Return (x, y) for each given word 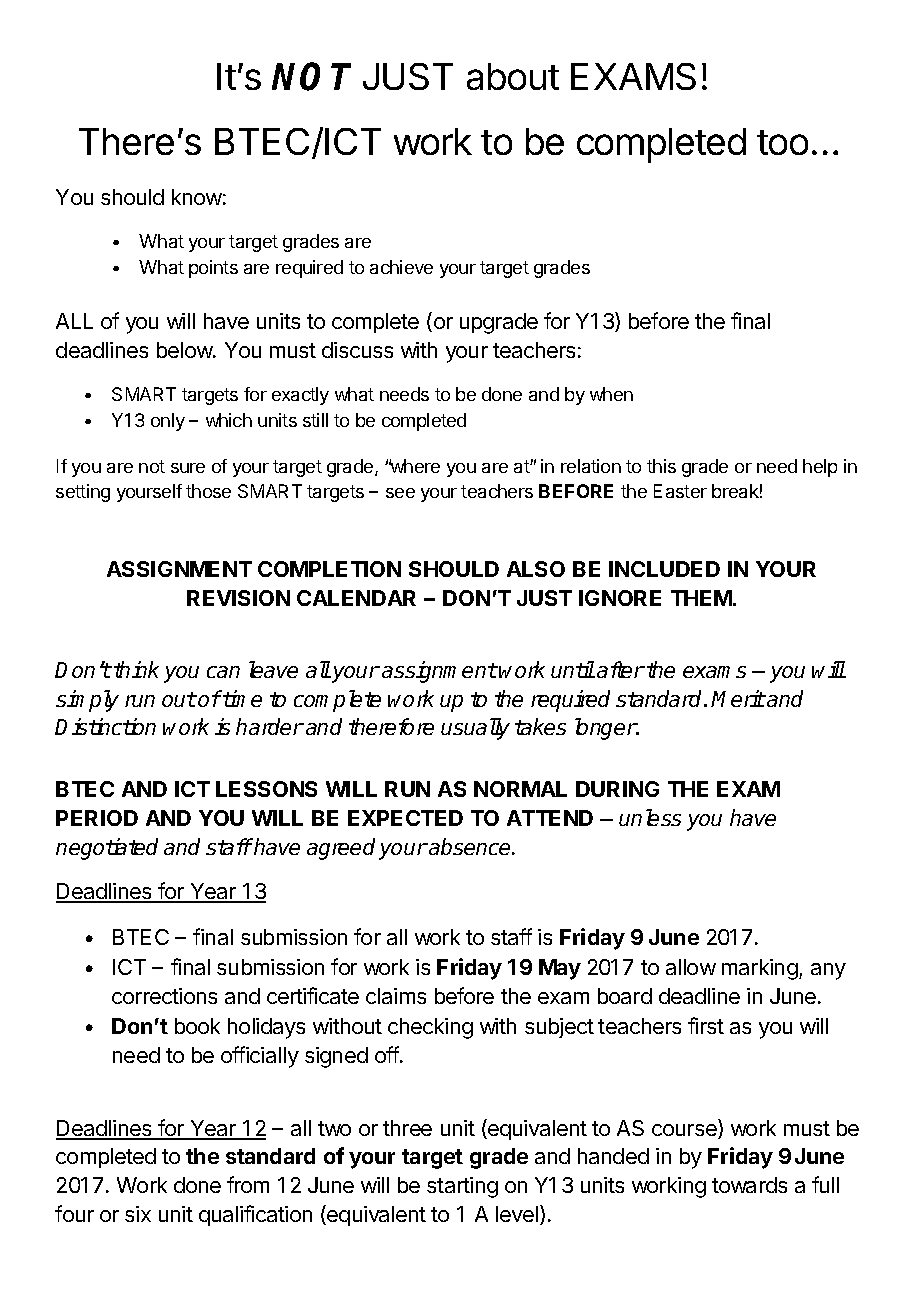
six (138, 1214)
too (782, 142)
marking (760, 969)
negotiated (107, 849)
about (513, 76)
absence (470, 846)
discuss (357, 350)
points (213, 269)
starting (462, 1187)
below (185, 350)
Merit (738, 698)
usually (475, 729)
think (136, 669)
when (611, 394)
